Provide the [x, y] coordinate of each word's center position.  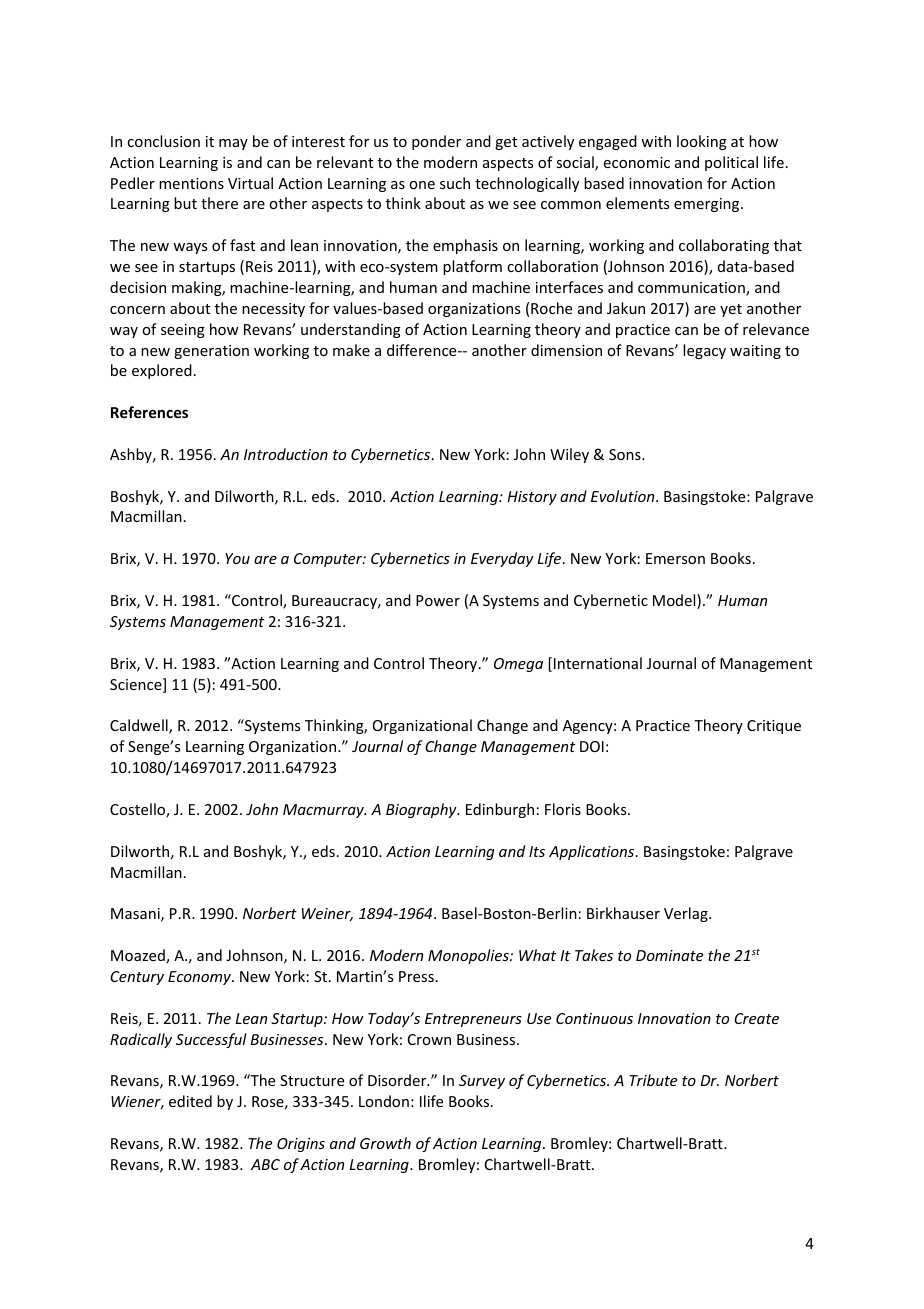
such [455, 183]
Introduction [286, 454]
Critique [774, 727]
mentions [191, 183]
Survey [482, 1082]
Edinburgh [500, 810]
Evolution [624, 496]
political [731, 163]
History [532, 498]
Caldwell [140, 726]
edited [190, 1101]
